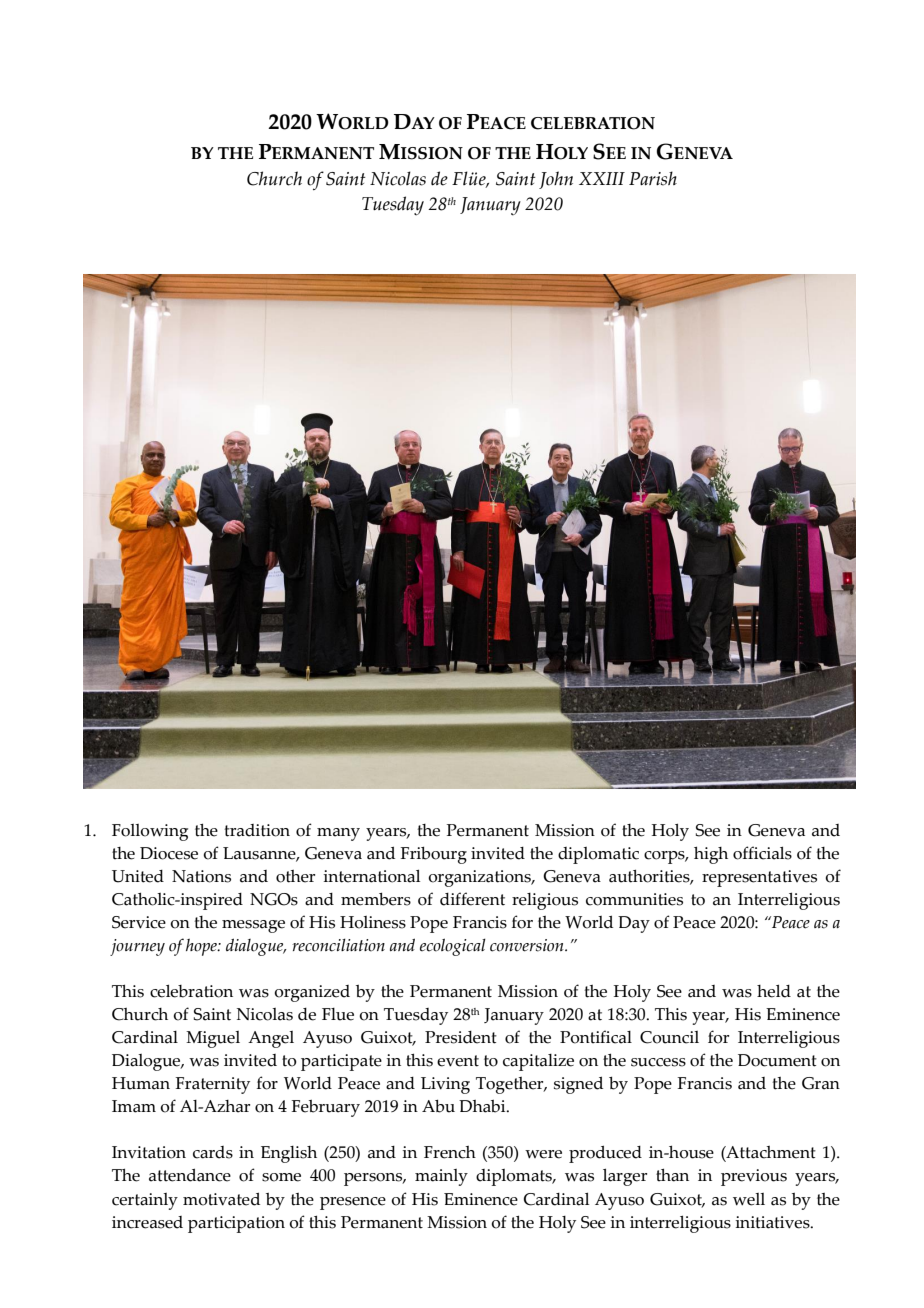 The height and width of the screenshot is (1308, 924). Describe the element at coordinates (150, 832) in the screenshot. I see `Following` at that location.
